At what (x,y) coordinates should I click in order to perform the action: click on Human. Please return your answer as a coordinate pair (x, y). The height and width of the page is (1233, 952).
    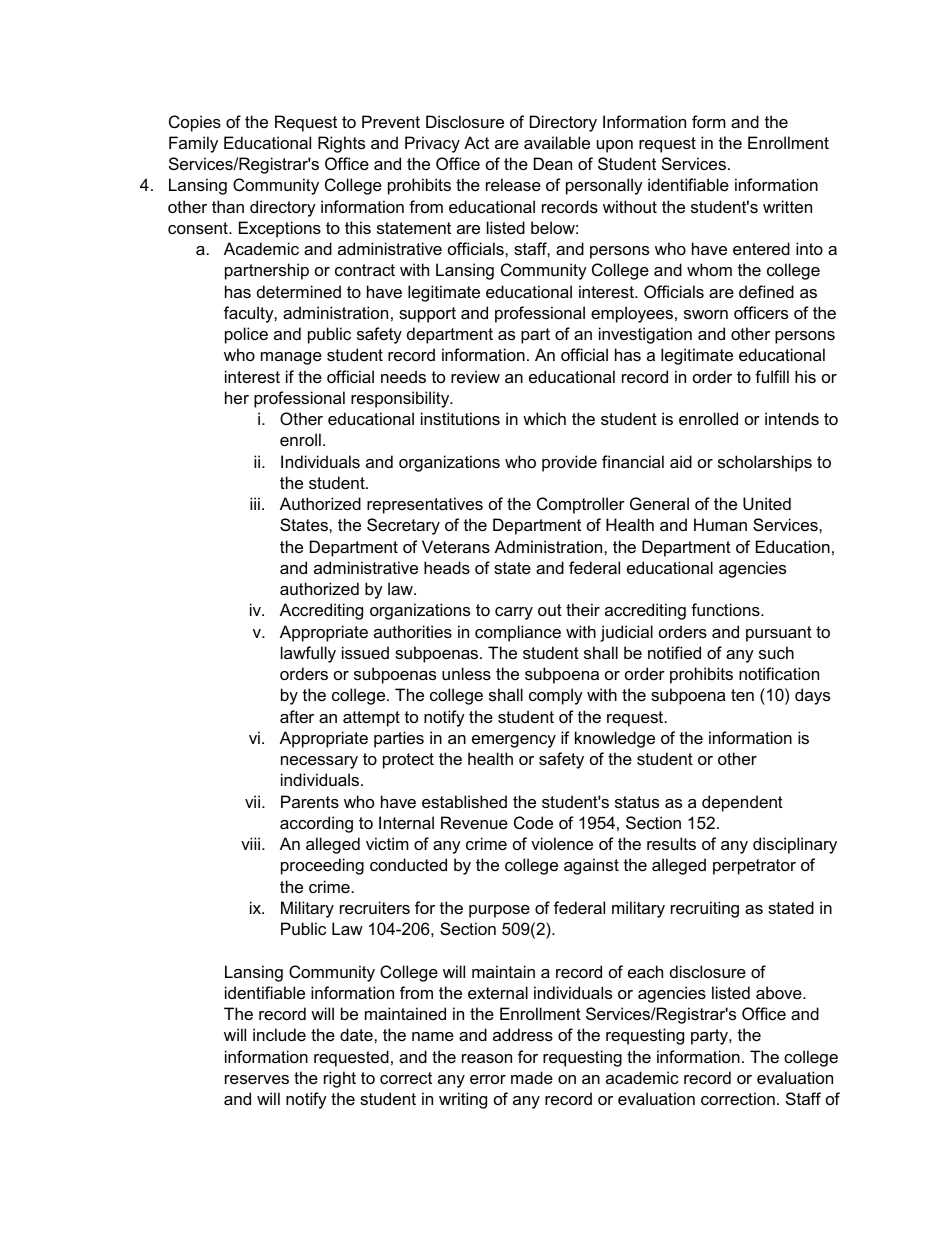
    Looking at the image, I should click on (720, 524).
